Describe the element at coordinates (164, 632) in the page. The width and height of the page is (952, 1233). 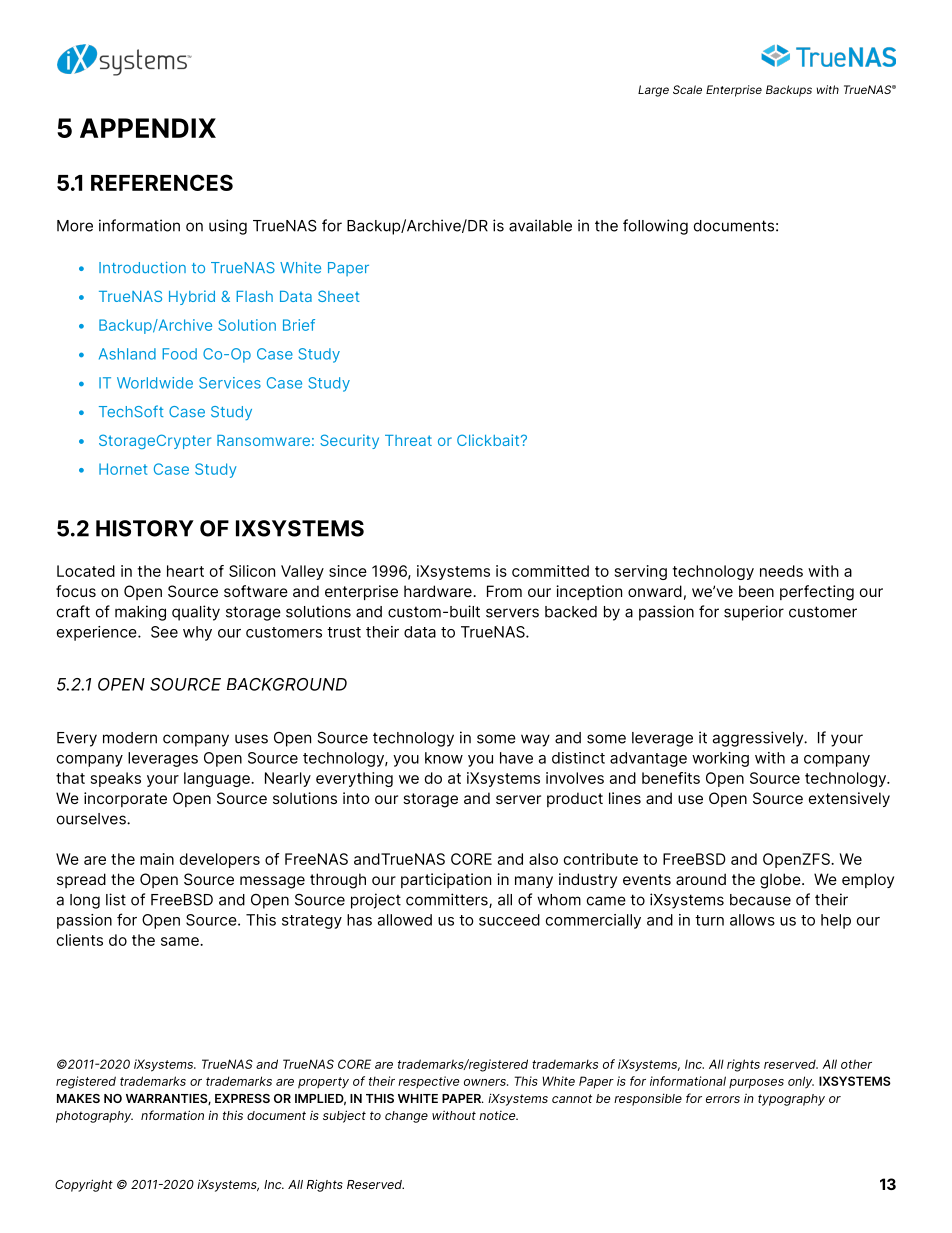
I see `See` at that location.
